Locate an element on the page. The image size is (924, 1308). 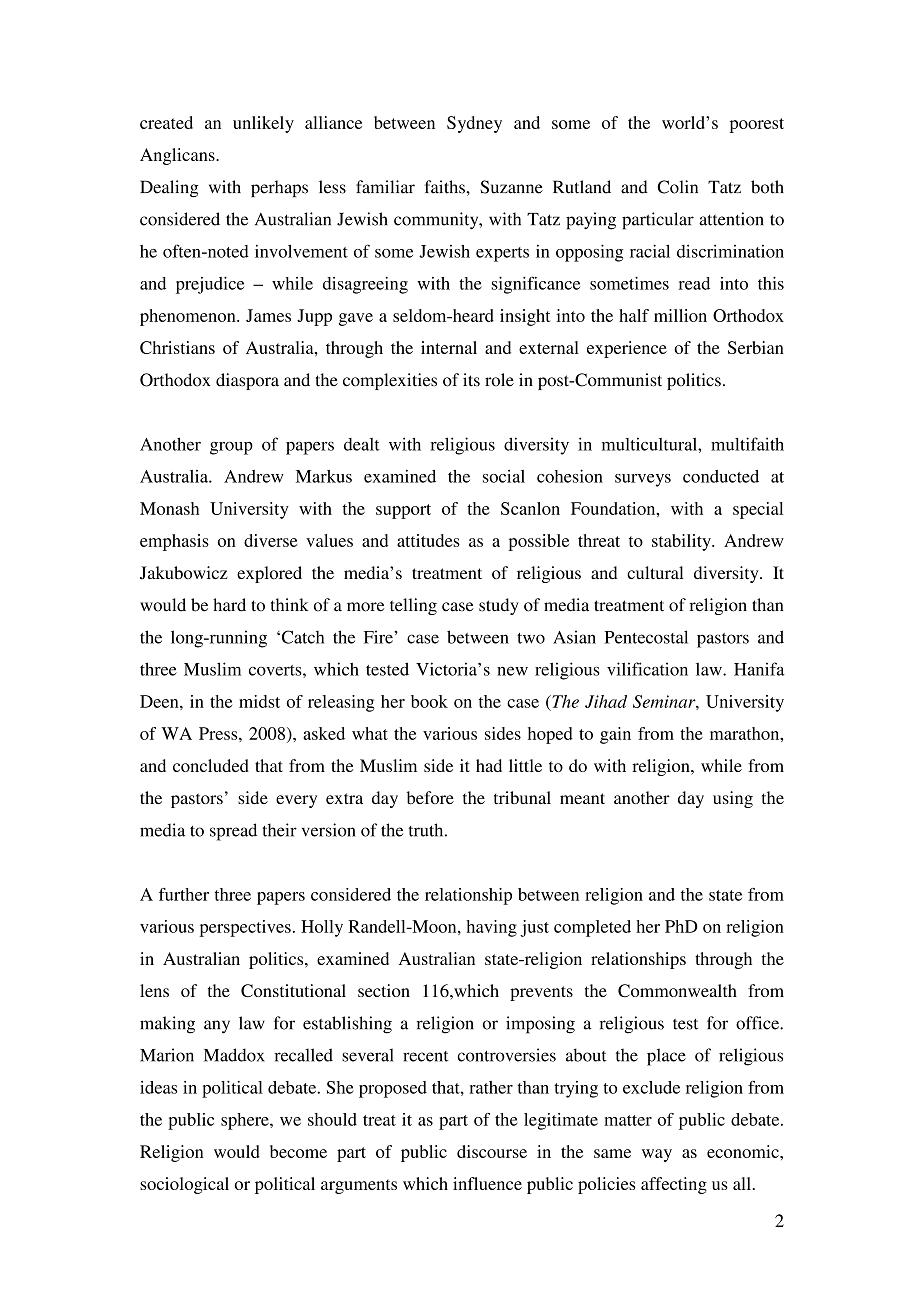
before is located at coordinates (430, 797).
